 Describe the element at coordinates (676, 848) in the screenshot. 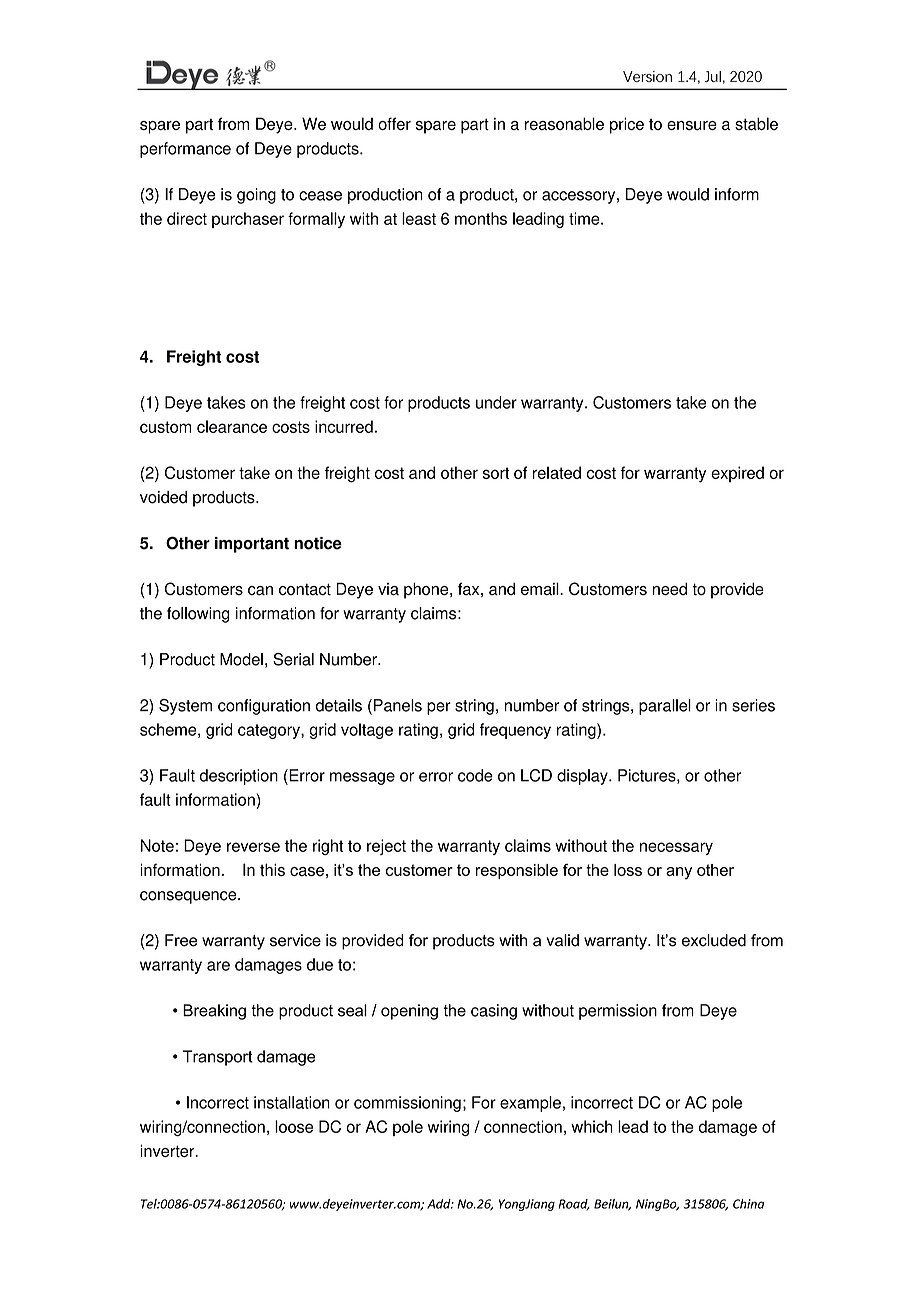

I see `necessary` at that location.
